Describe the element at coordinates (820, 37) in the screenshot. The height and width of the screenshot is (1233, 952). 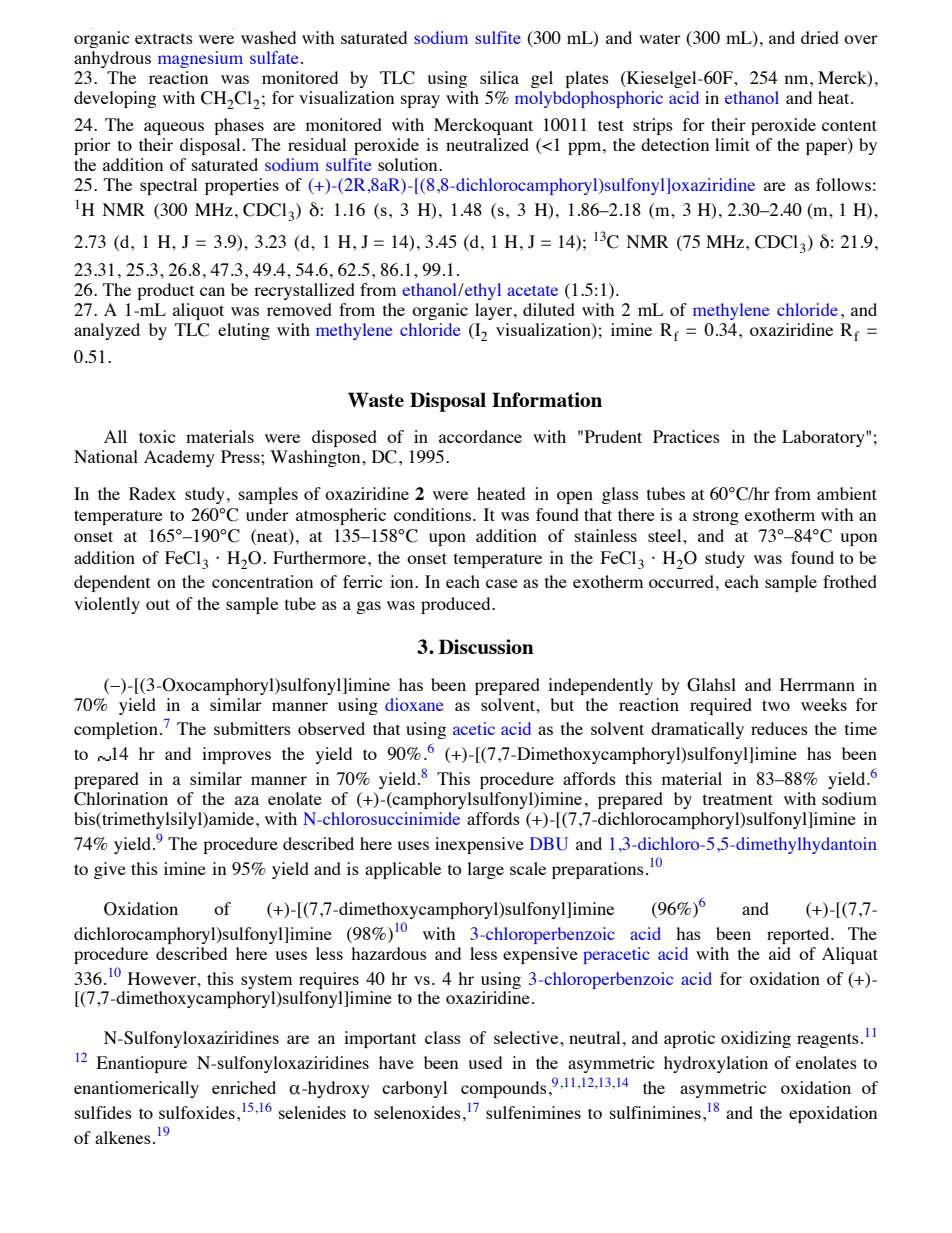
I see `dried` at that location.
